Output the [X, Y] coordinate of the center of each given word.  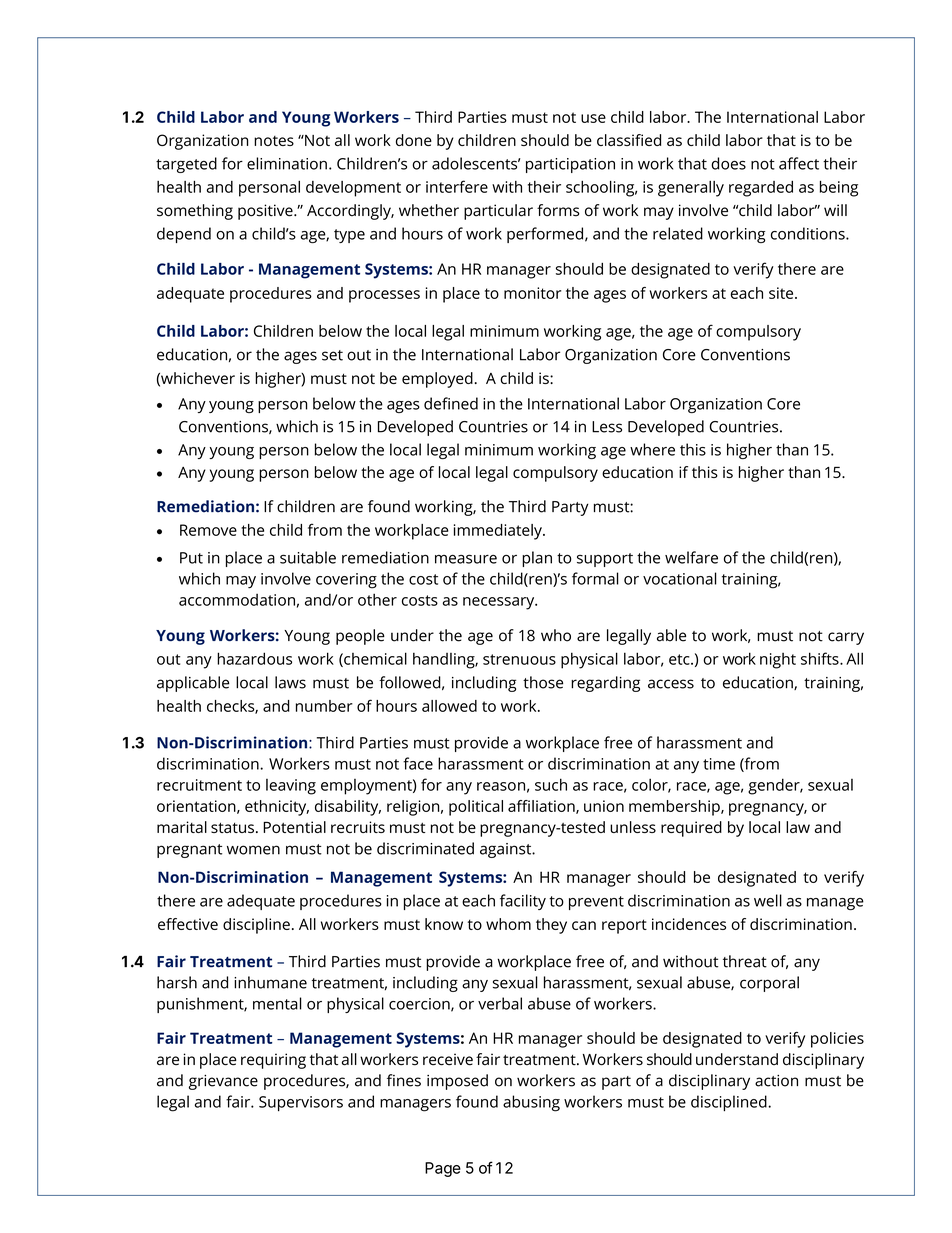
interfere [457, 186]
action [776, 1081]
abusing [531, 1103]
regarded [761, 189]
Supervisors [301, 1103]
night [778, 661]
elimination [287, 163]
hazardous [254, 658]
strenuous [519, 659]
